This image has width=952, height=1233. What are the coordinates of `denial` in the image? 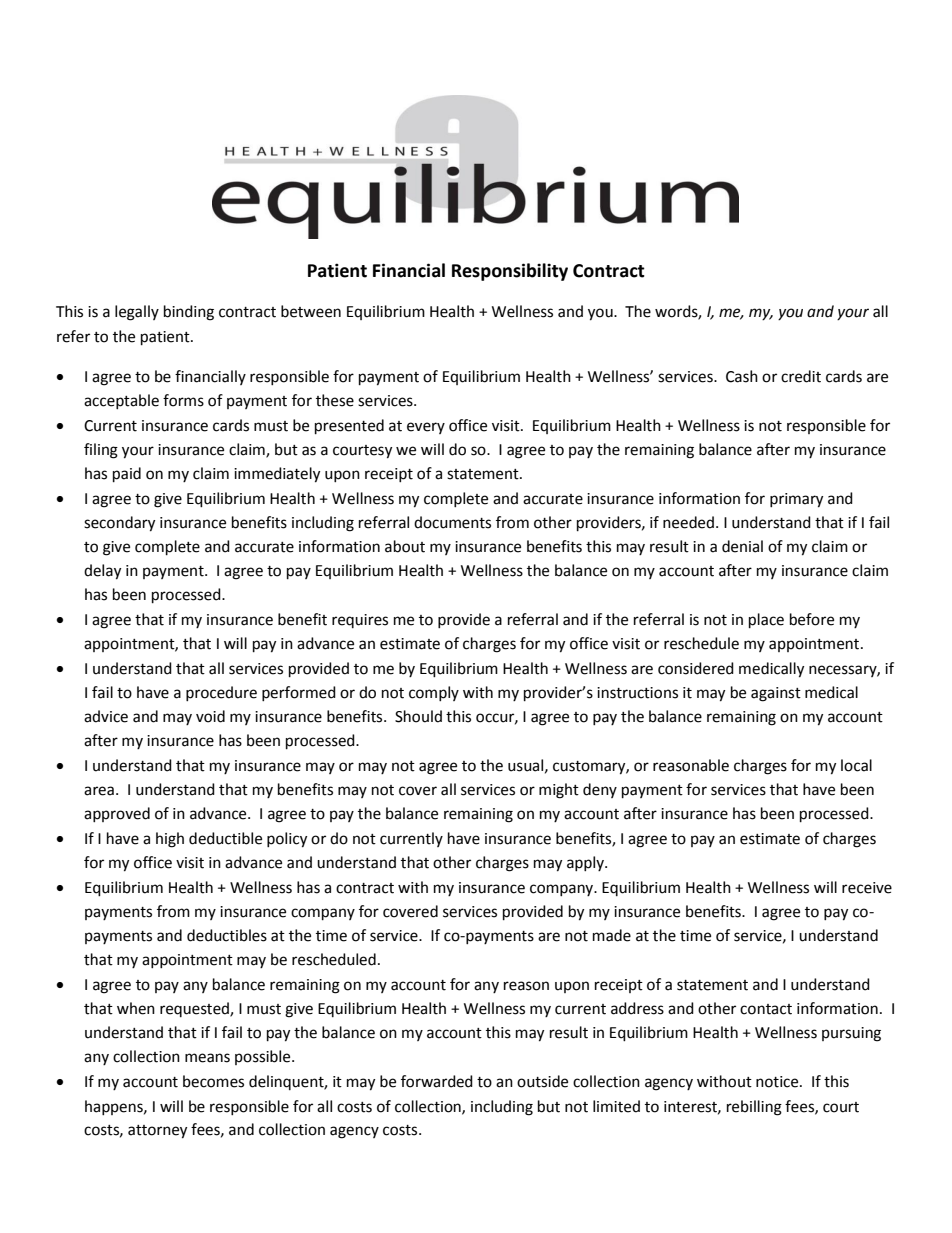 It's located at (742, 546).
